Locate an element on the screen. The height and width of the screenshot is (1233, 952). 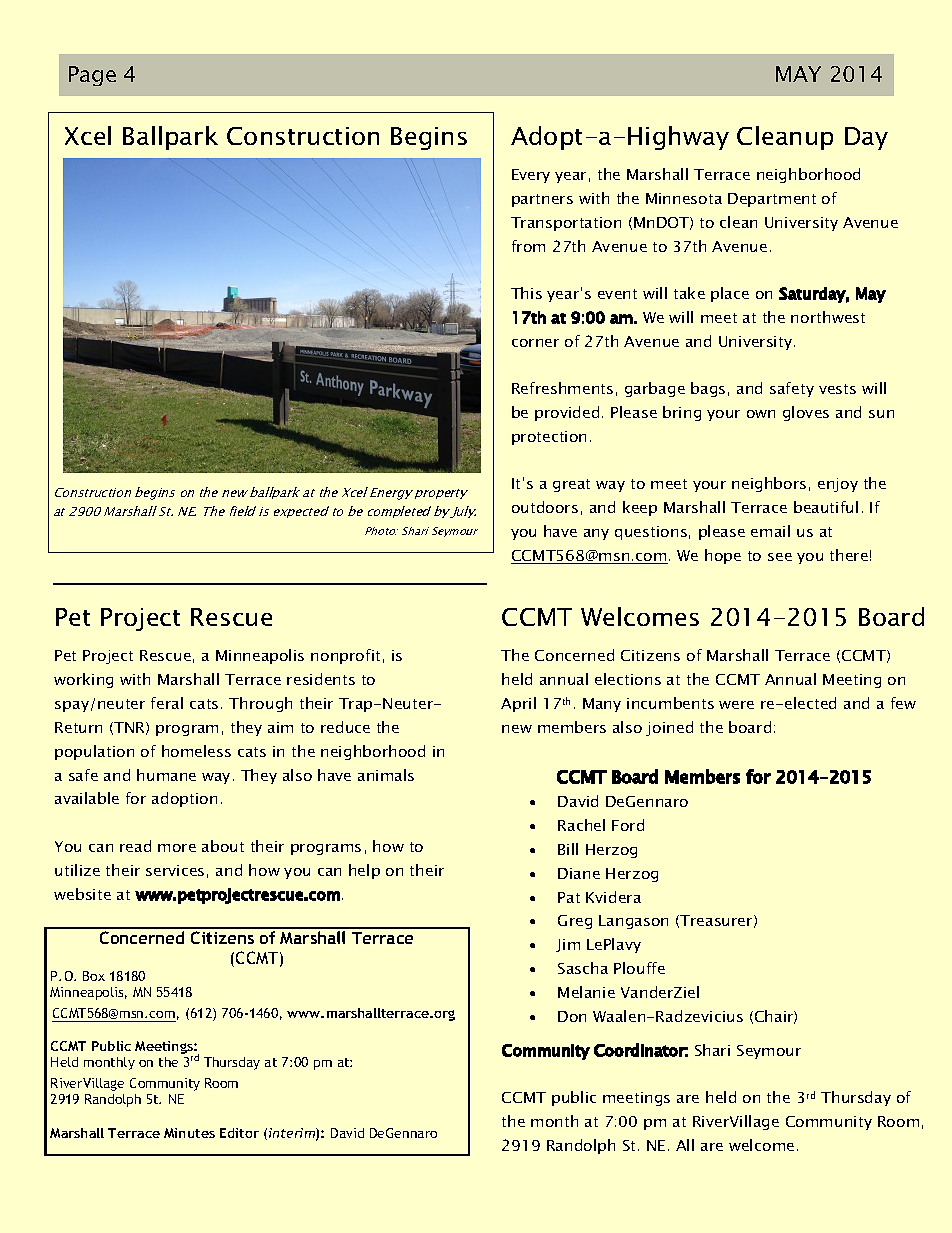
see is located at coordinates (780, 557).
